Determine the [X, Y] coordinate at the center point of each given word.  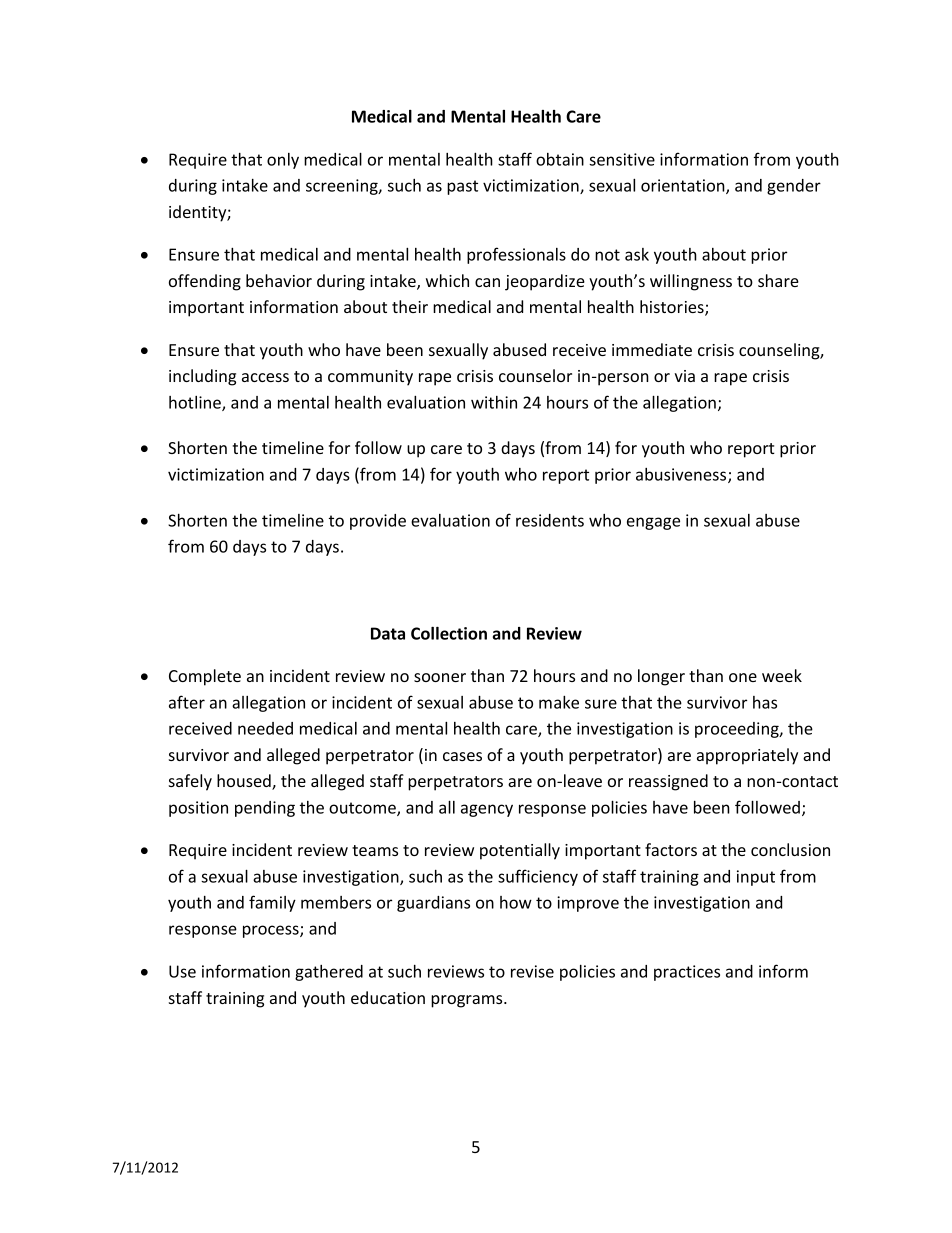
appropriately [747, 756]
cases [462, 756]
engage [653, 523]
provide [378, 522]
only [283, 161]
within [494, 402]
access [265, 377]
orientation [684, 186]
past [462, 187]
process [272, 931]
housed [245, 782]
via [685, 376]
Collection [449, 633]
